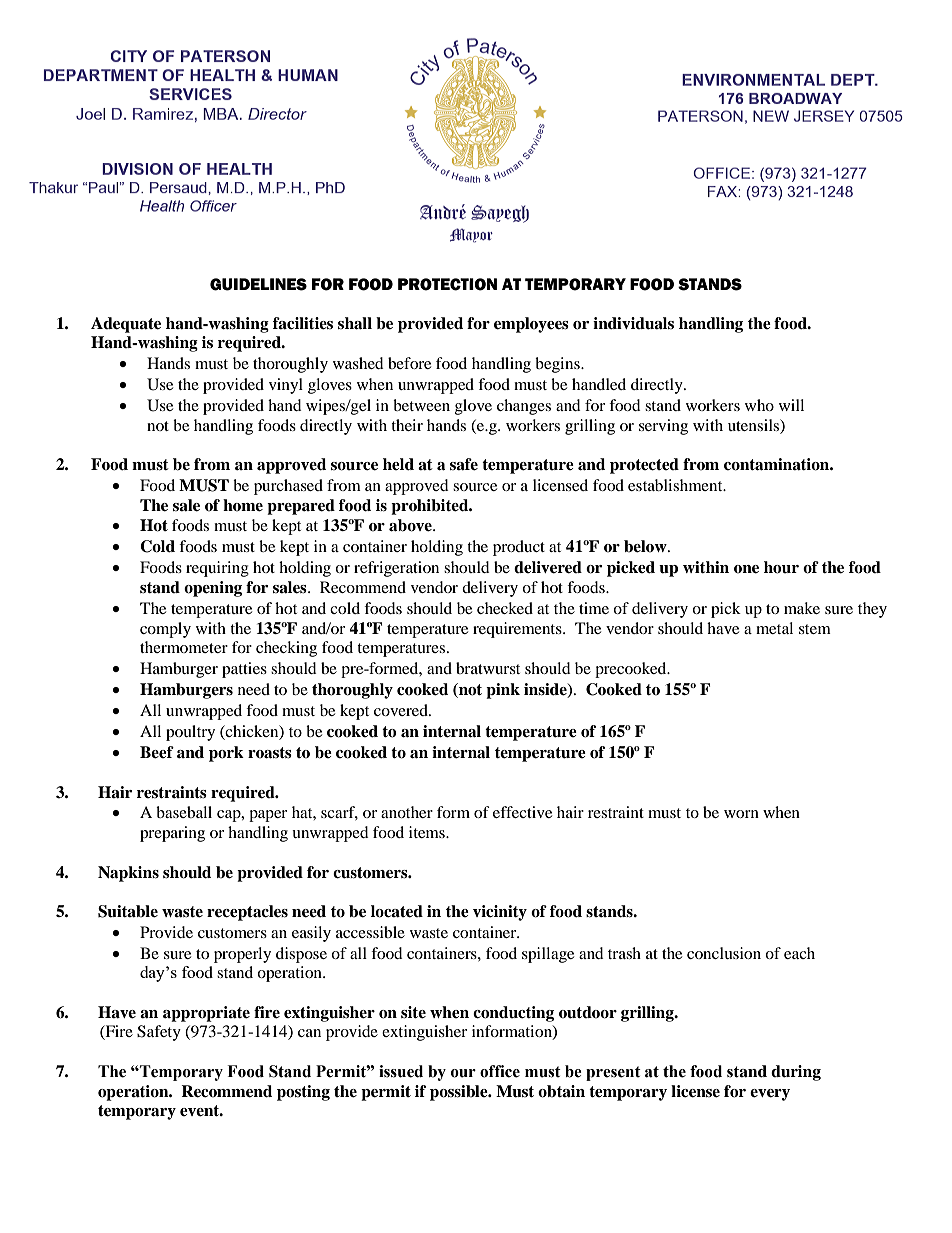  Describe the element at coordinates (676, 485) in the image. I see `establishment` at that location.
